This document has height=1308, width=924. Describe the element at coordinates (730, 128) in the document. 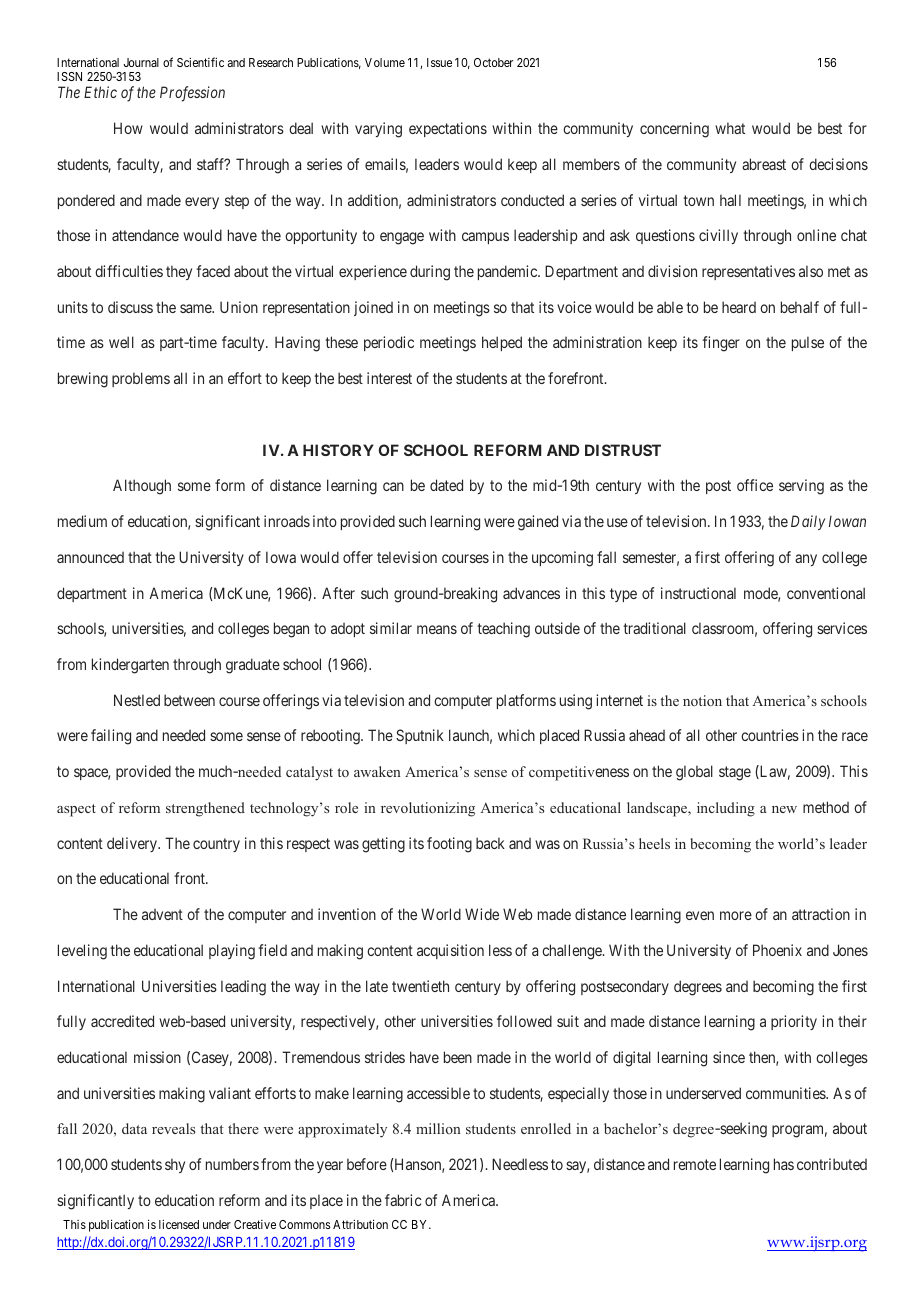

I see `what` at that location.
